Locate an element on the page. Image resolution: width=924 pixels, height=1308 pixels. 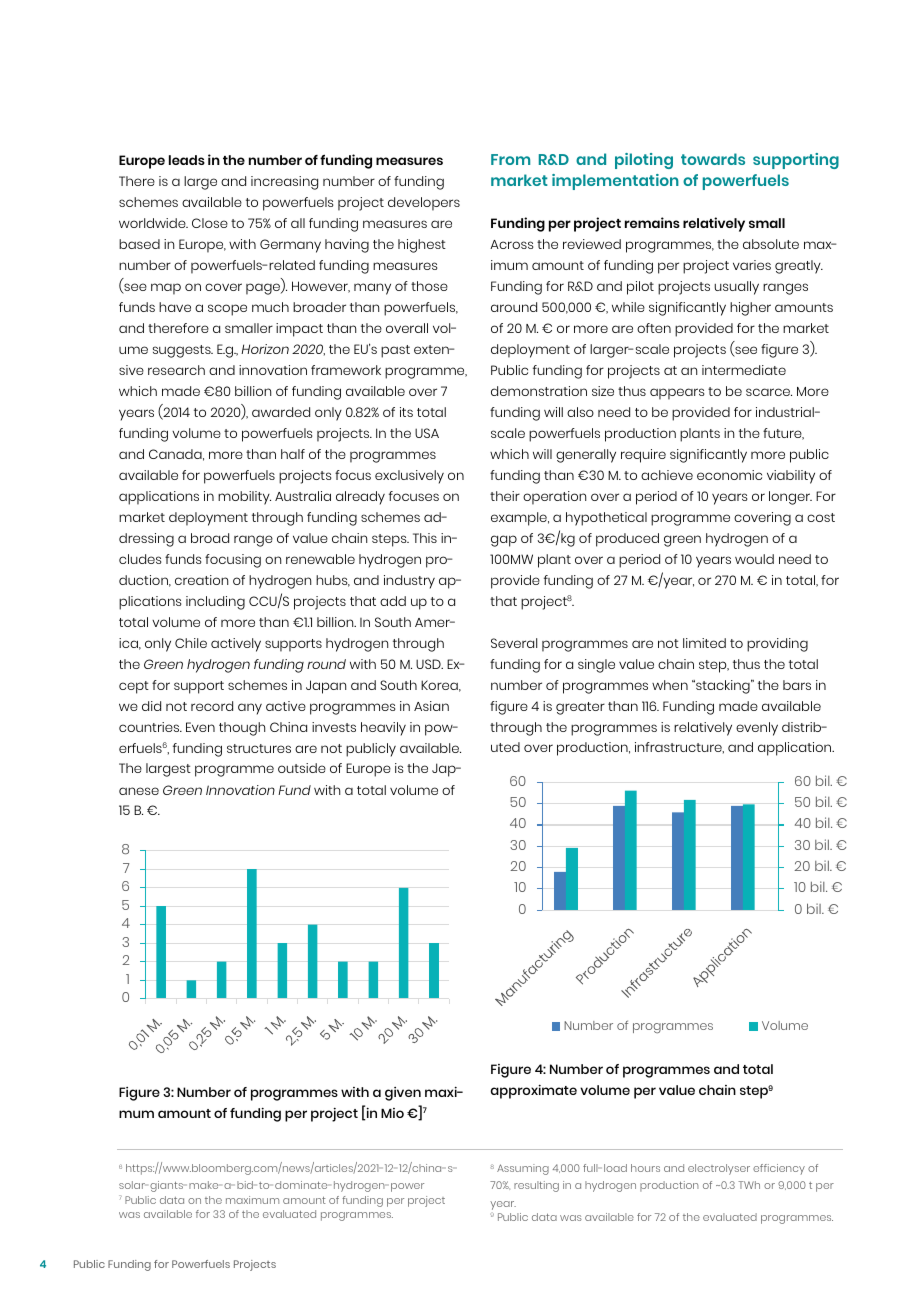
heavily is located at coordinates (383, 729).
